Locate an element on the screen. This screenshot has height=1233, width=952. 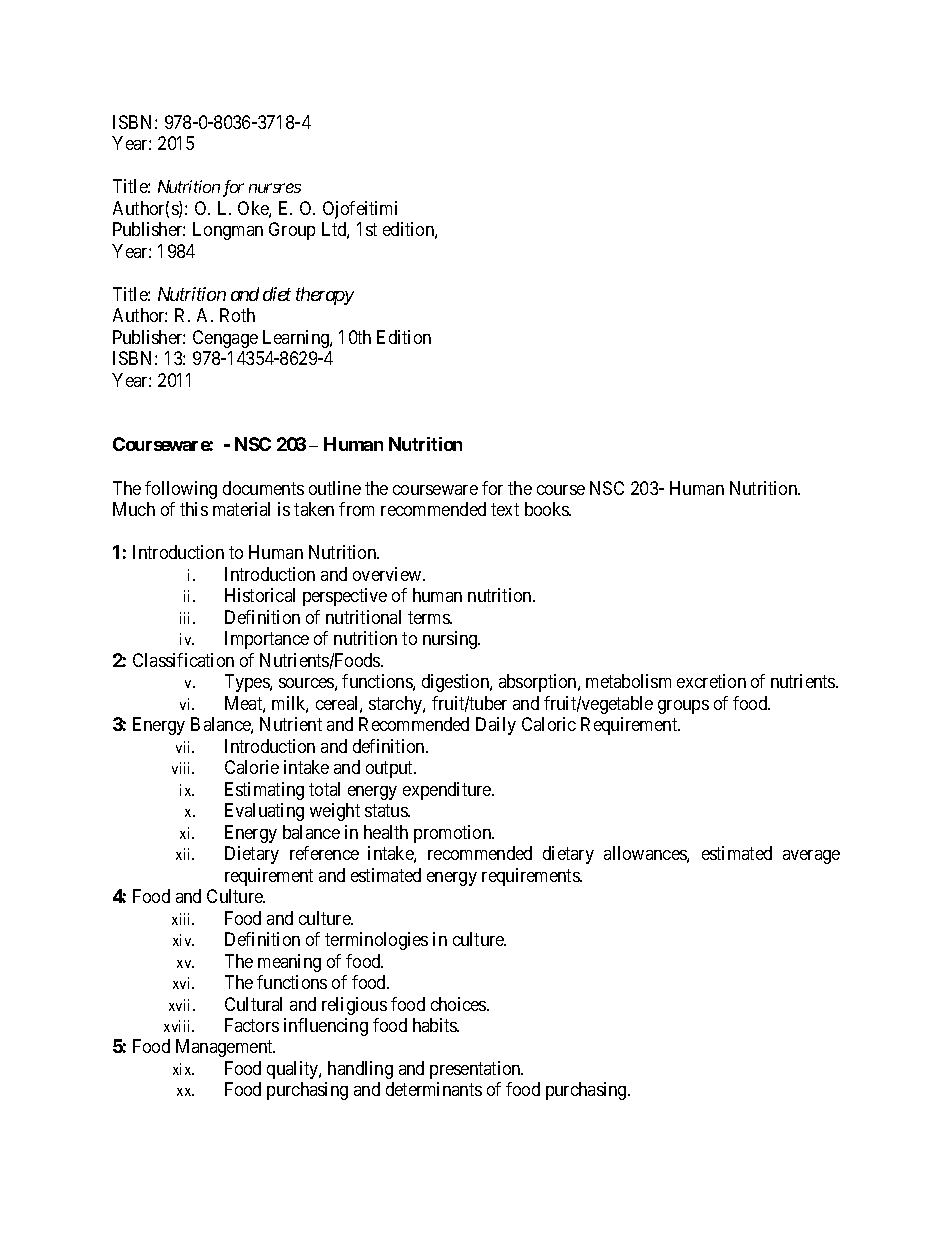
following is located at coordinates (181, 490).
